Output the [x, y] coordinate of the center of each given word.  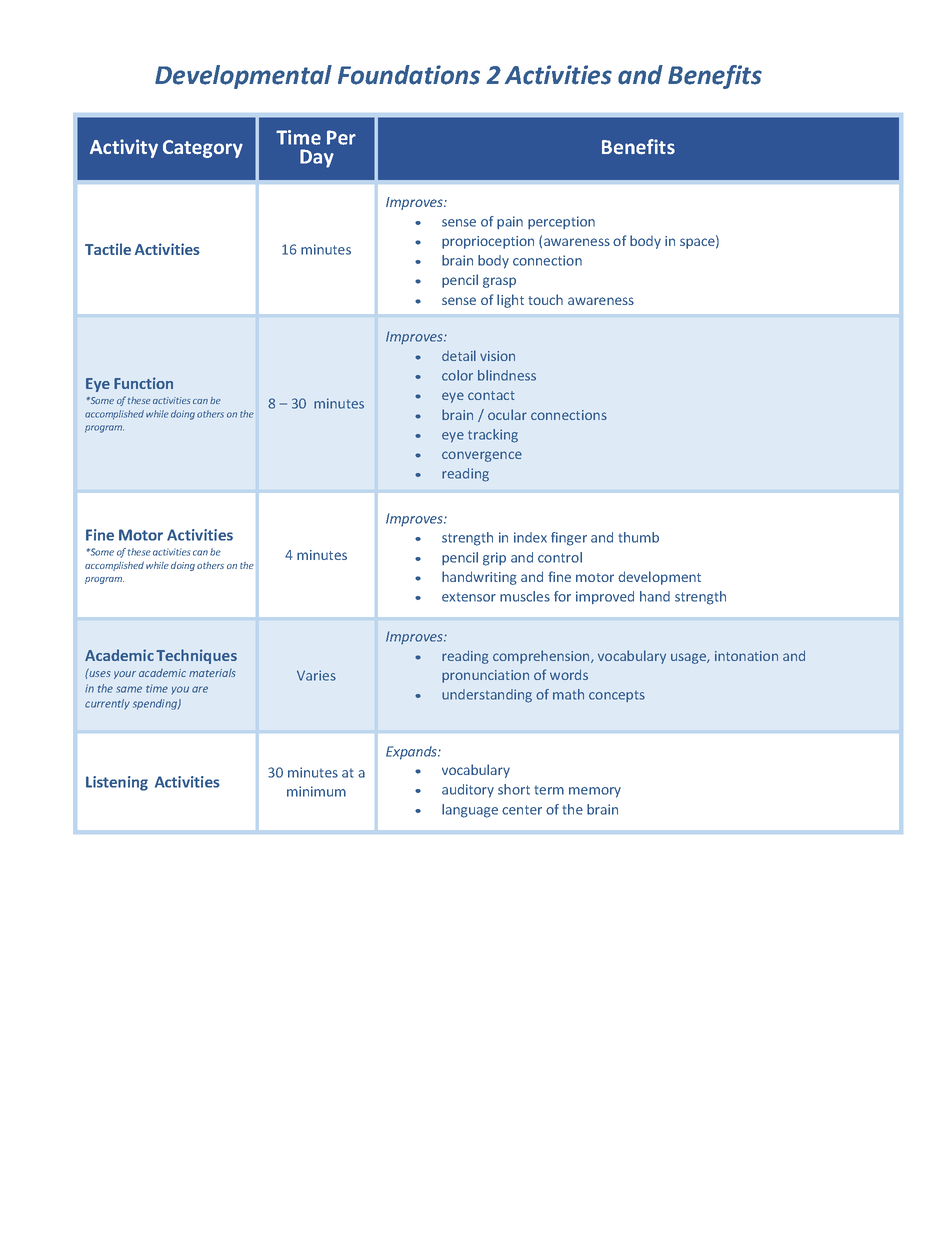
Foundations [409, 75]
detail [459, 355]
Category [203, 149]
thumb [639, 537]
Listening [117, 783]
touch [545, 299]
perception [561, 222]
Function [143, 383]
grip [494, 559]
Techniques [196, 656]
